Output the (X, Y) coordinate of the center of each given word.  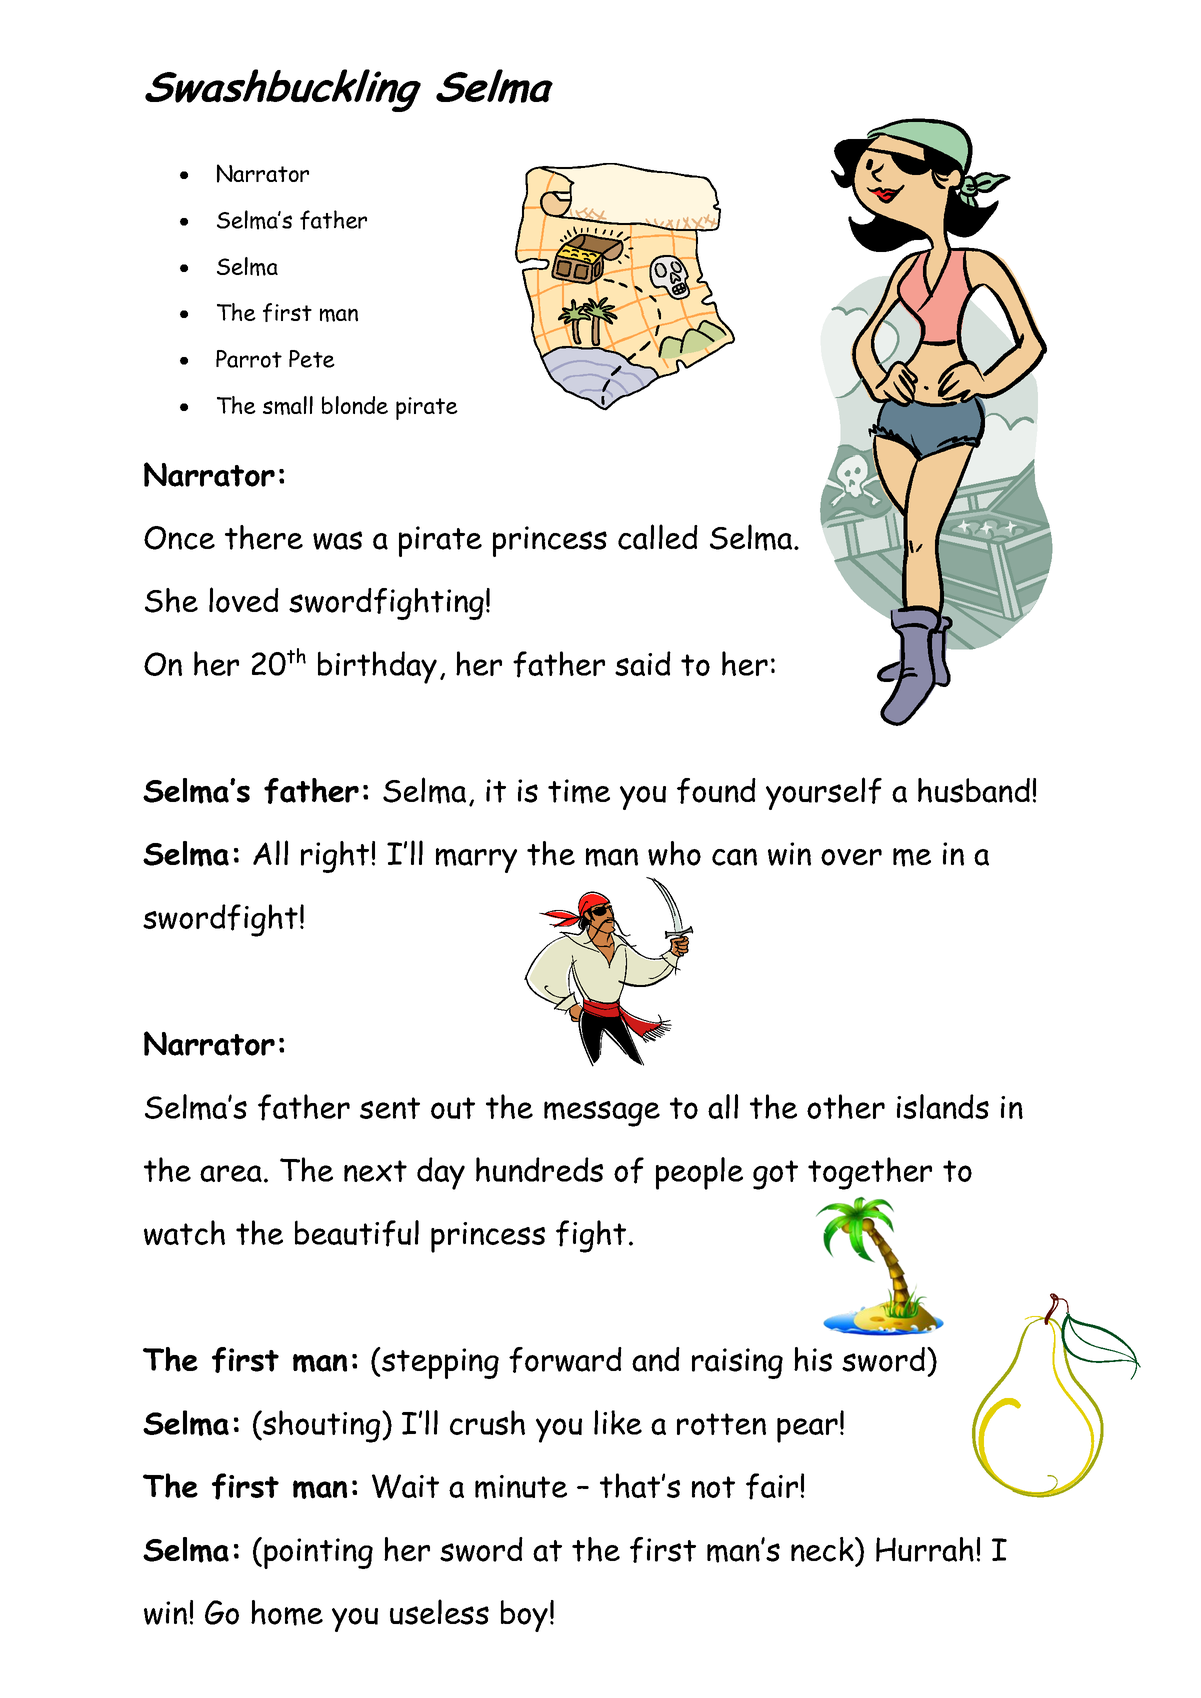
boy (524, 1616)
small (288, 405)
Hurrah (925, 1549)
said (643, 663)
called (658, 537)
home (287, 1613)
